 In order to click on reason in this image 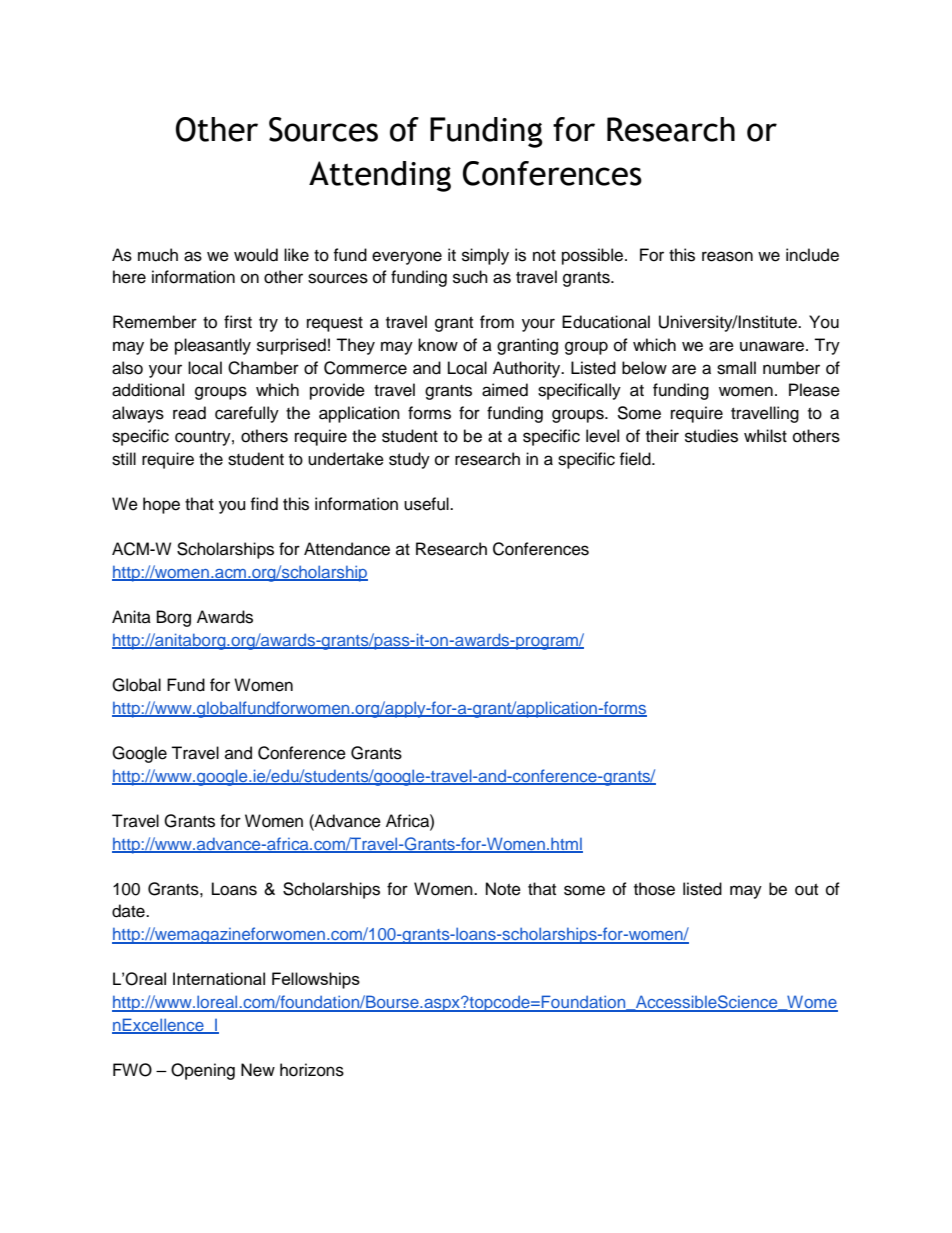, I will do `click(727, 256)`.
